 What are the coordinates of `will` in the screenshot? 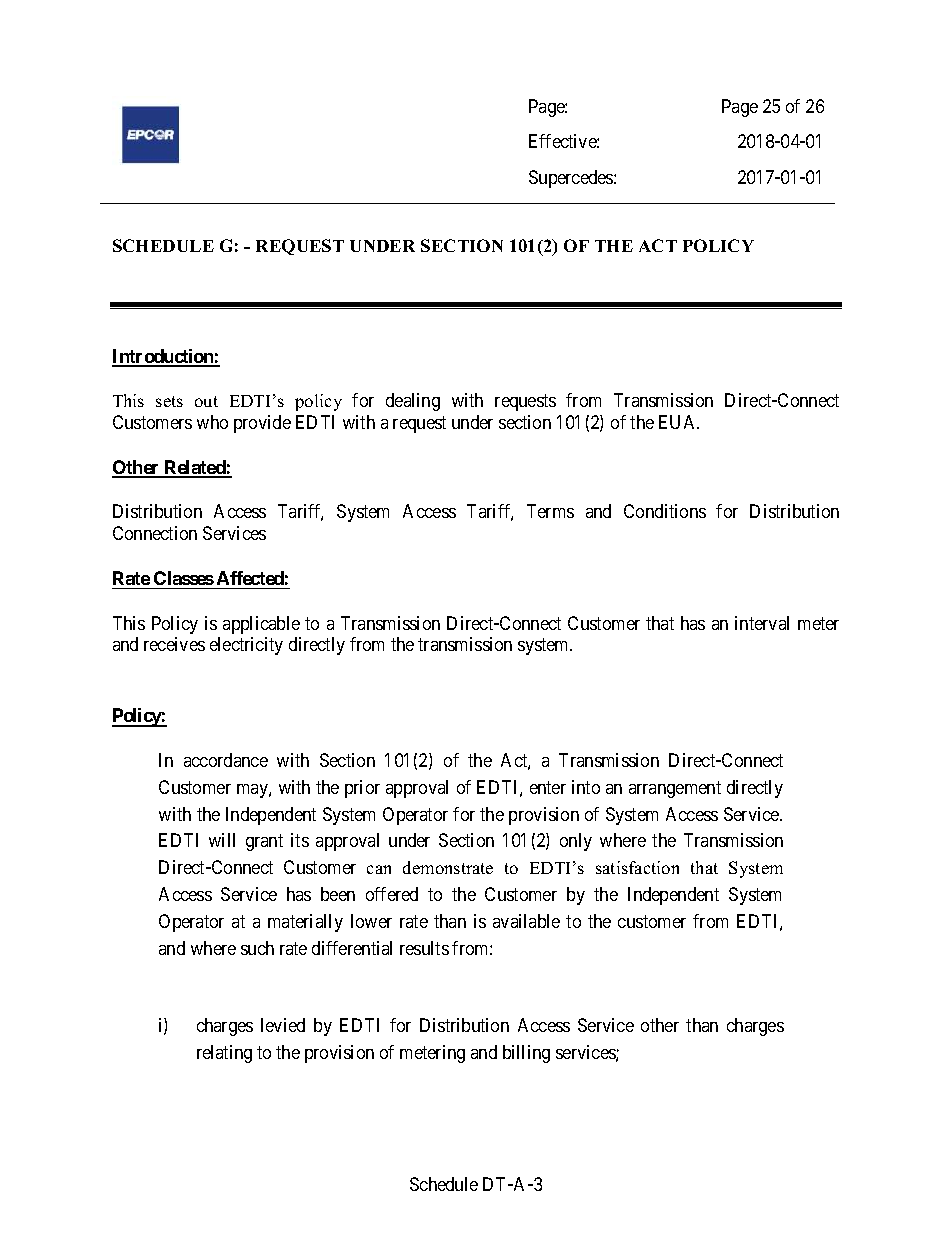 It's located at (222, 840).
